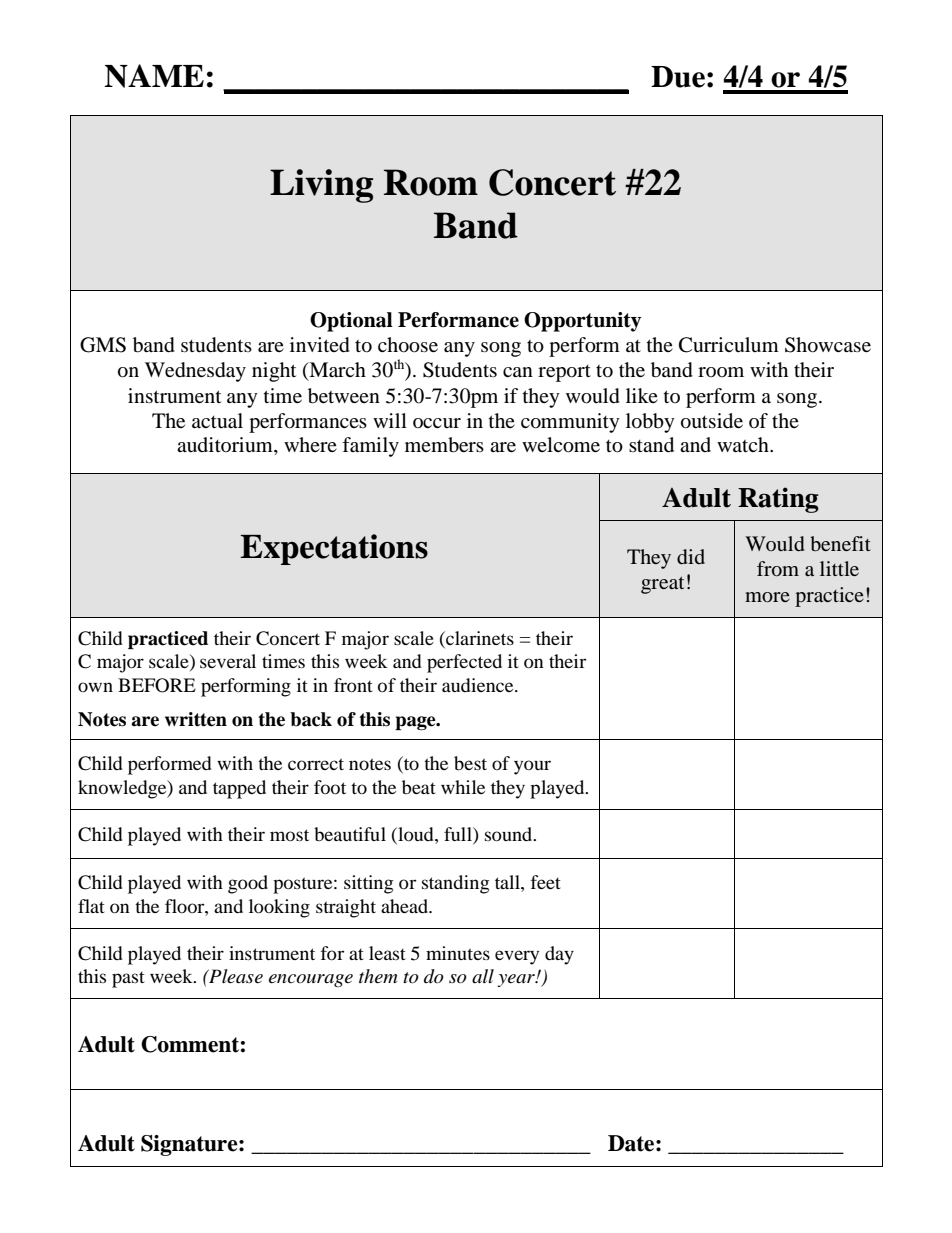 Image resolution: width=952 pixels, height=1233 pixels. What do you see at coordinates (729, 345) in the screenshot?
I see `Curriculum` at bounding box center [729, 345].
